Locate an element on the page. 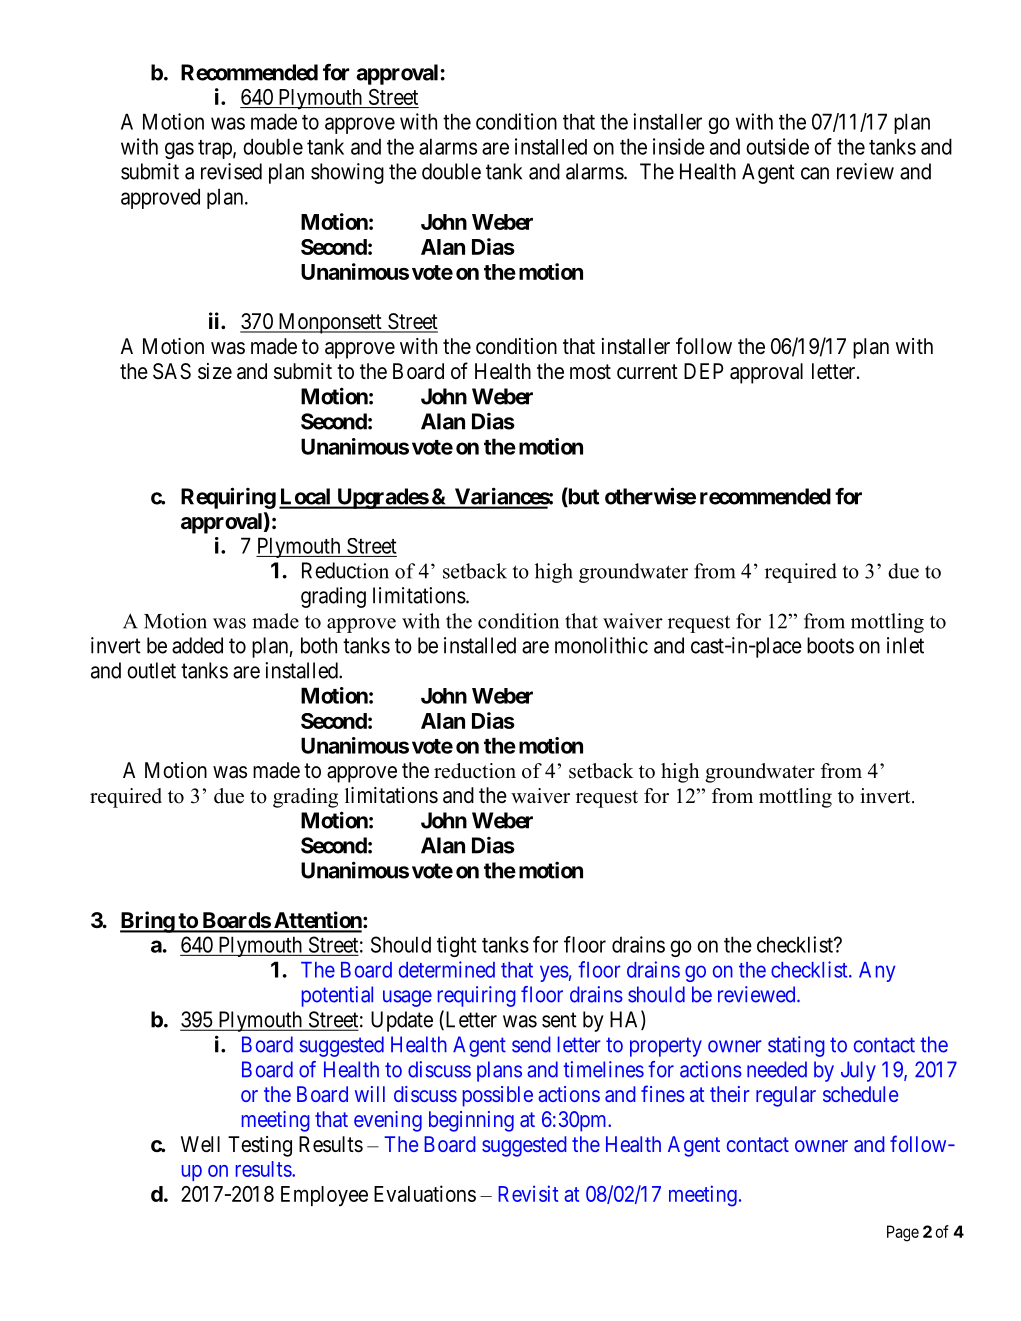 The height and width of the document is (1321, 1021). size is located at coordinates (215, 371).
